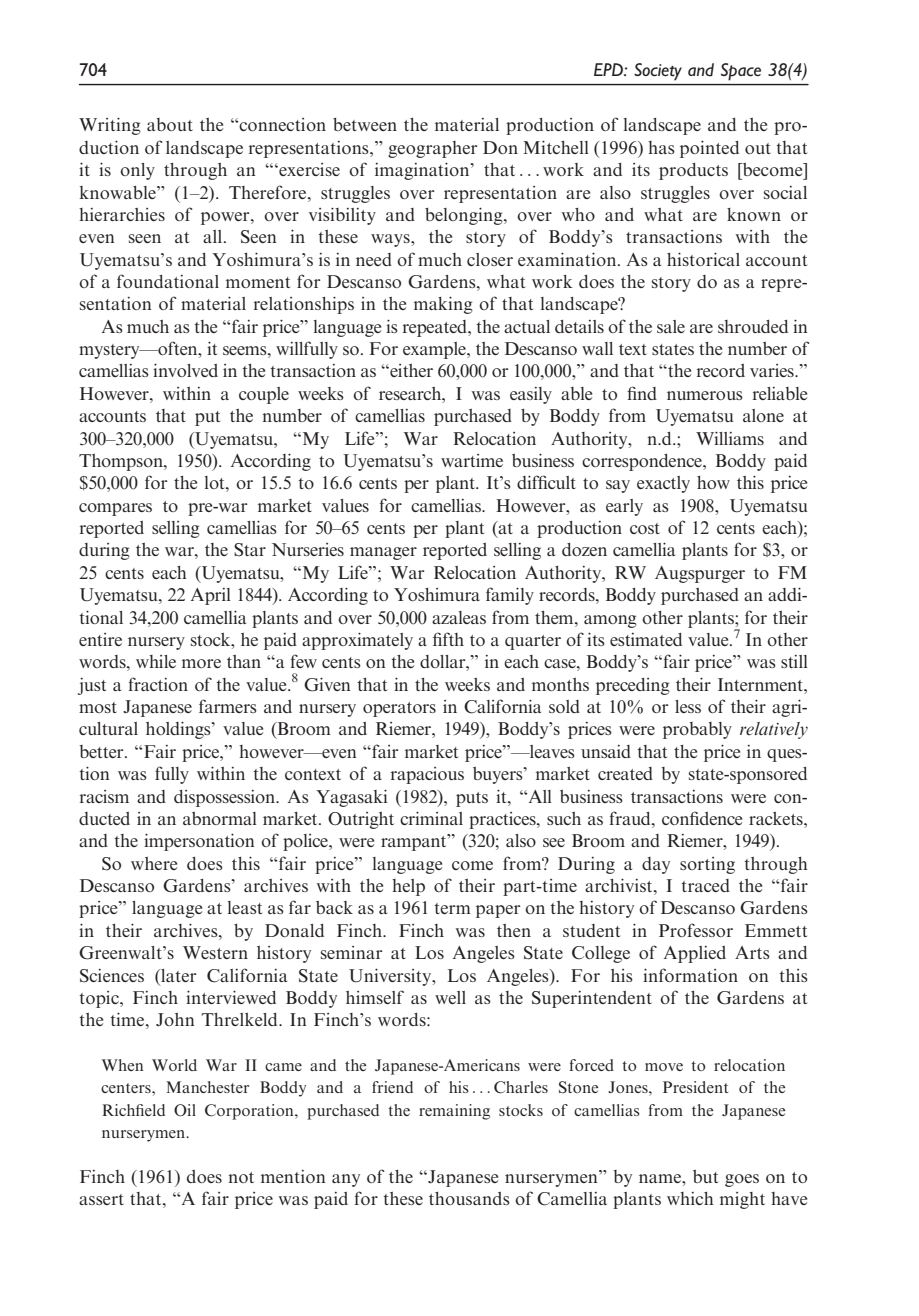 The height and width of the screenshot is (1316, 919). I want to click on geographer, so click(433, 149).
